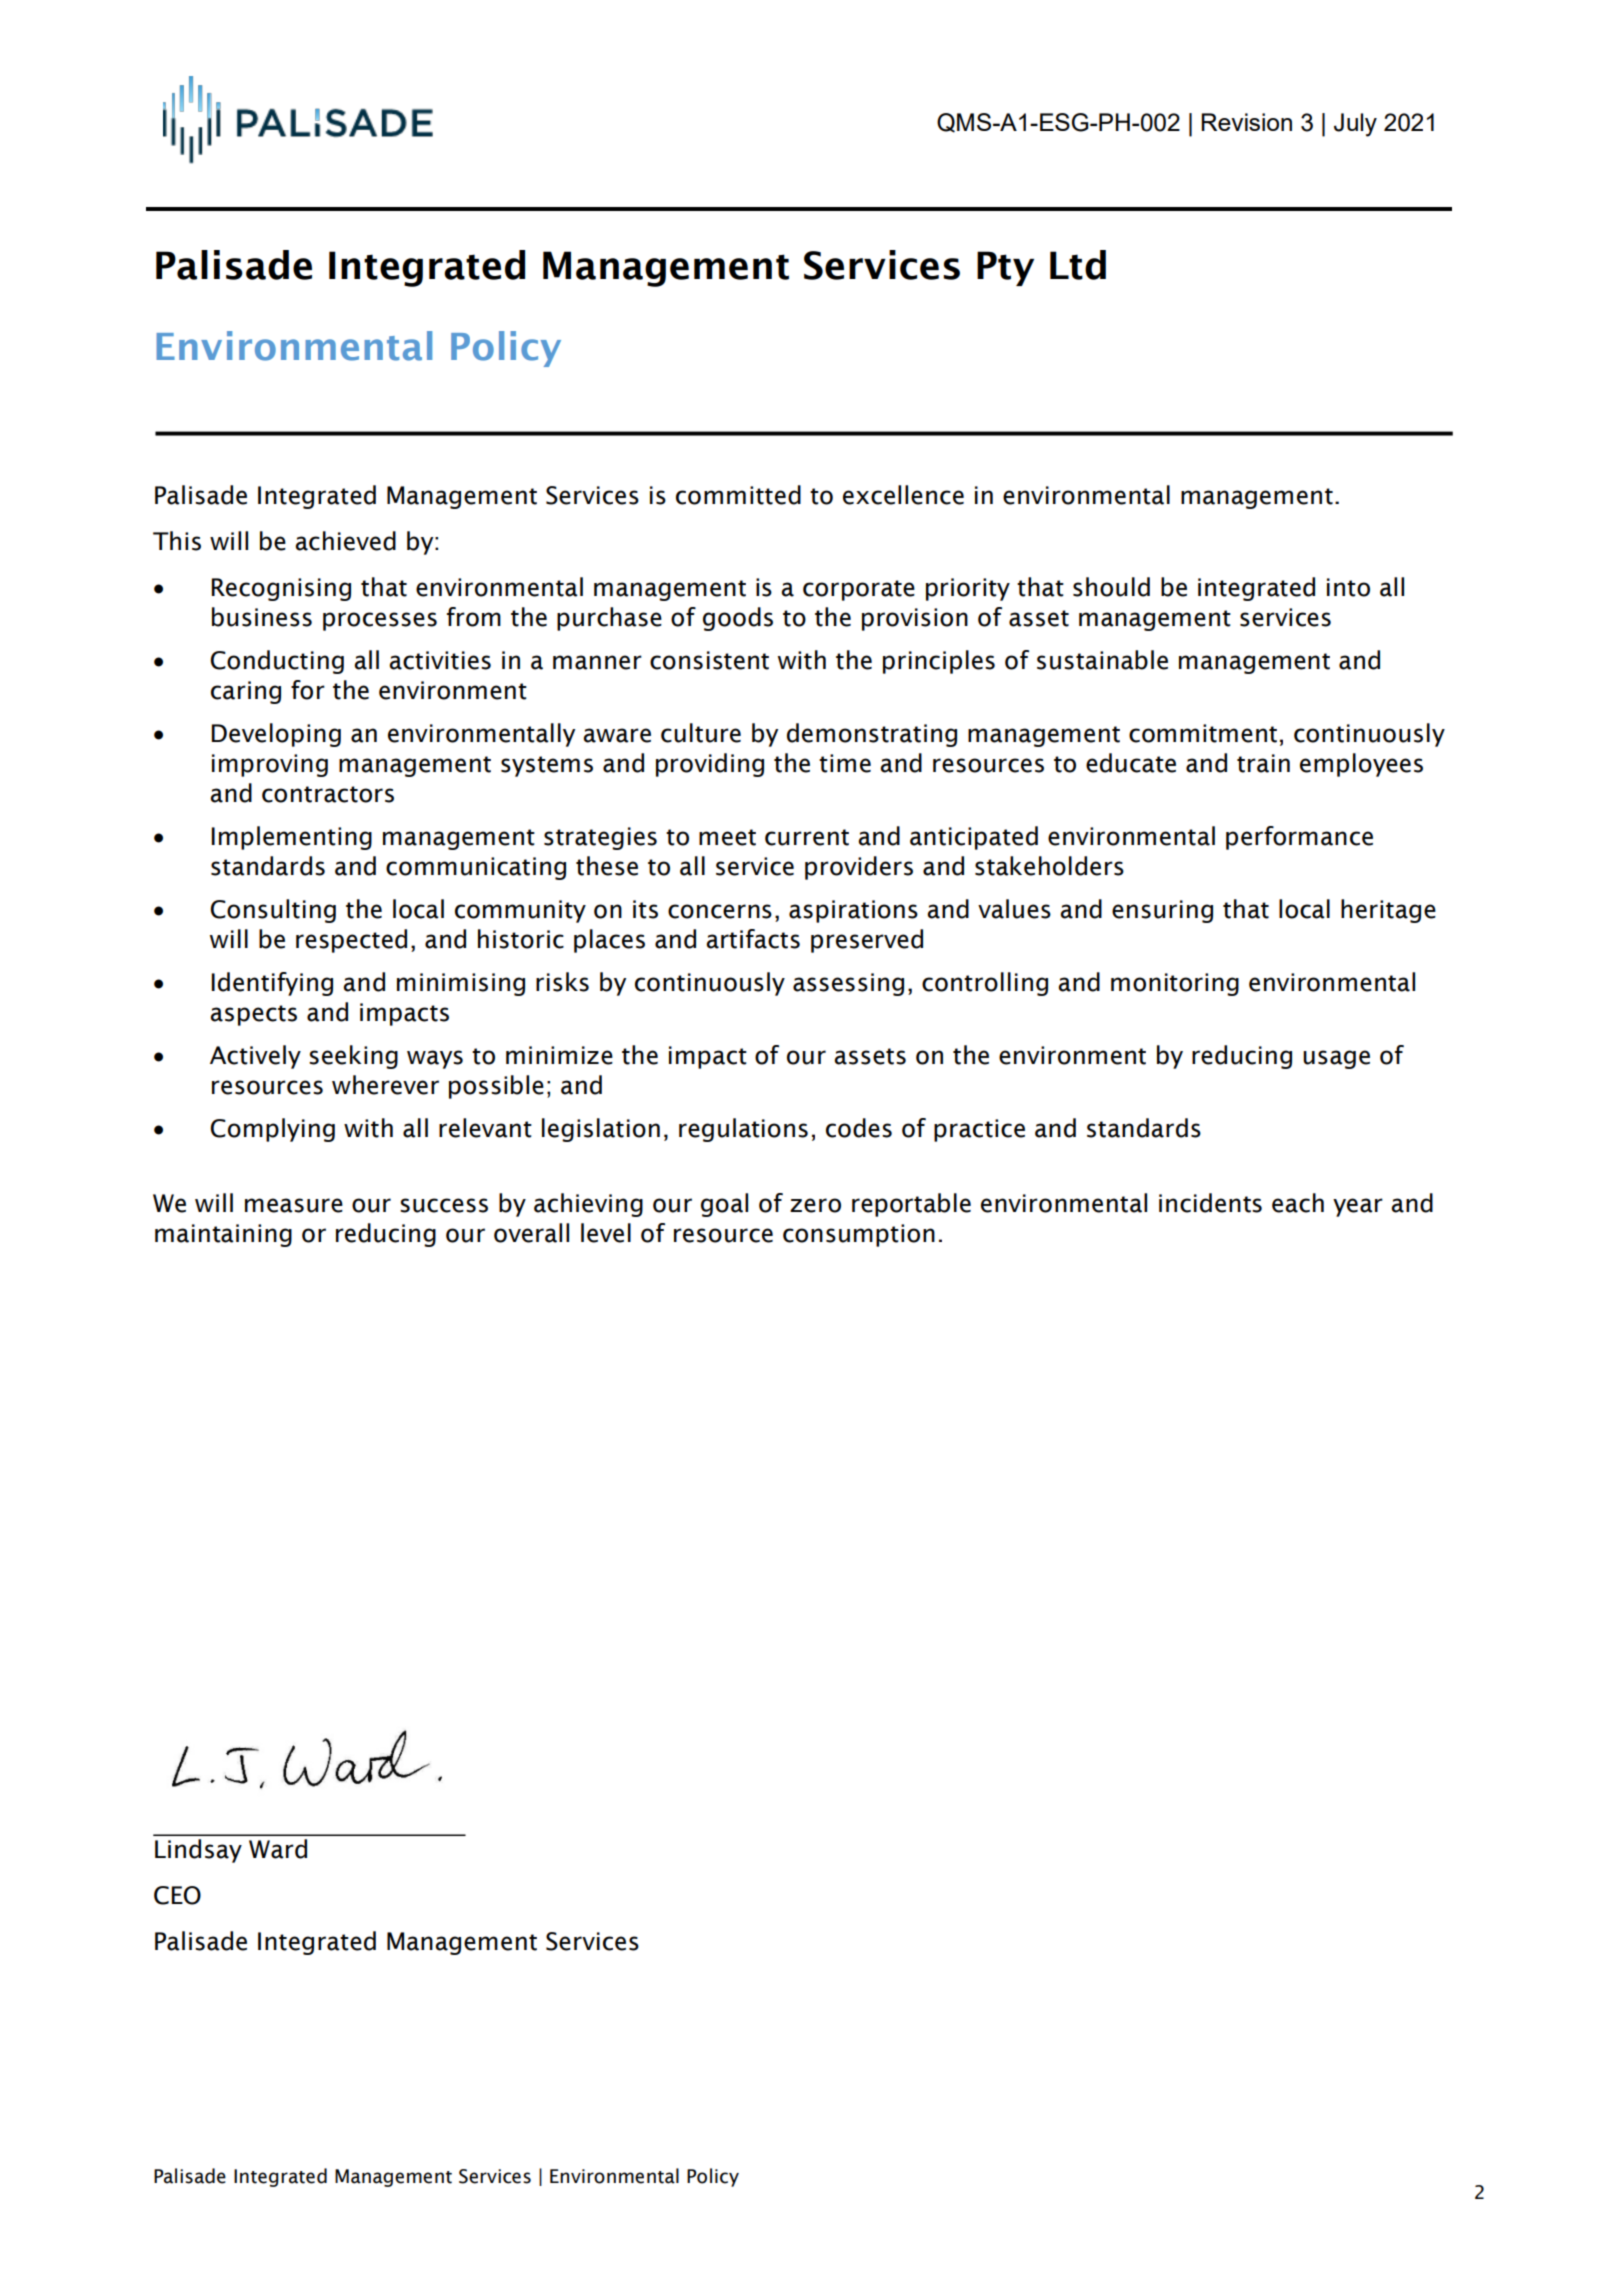 The height and width of the screenshot is (2277, 1610). What do you see at coordinates (859, 1235) in the screenshot?
I see `consumption` at bounding box center [859, 1235].
